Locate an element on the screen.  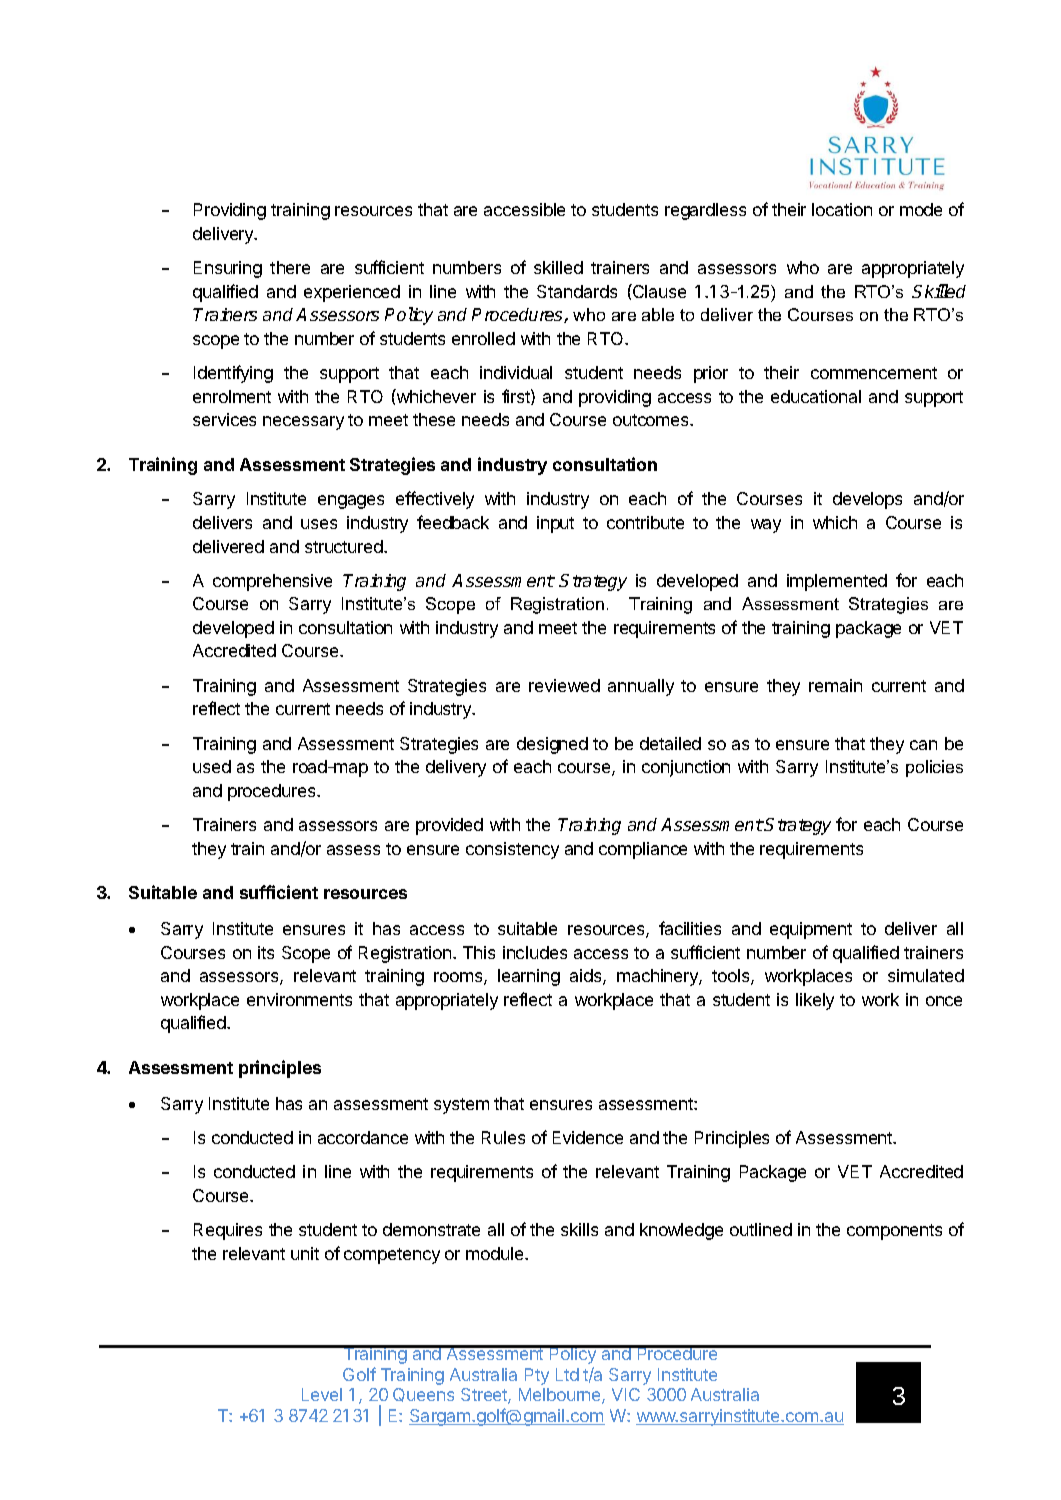
Level is located at coordinates (322, 1394).
